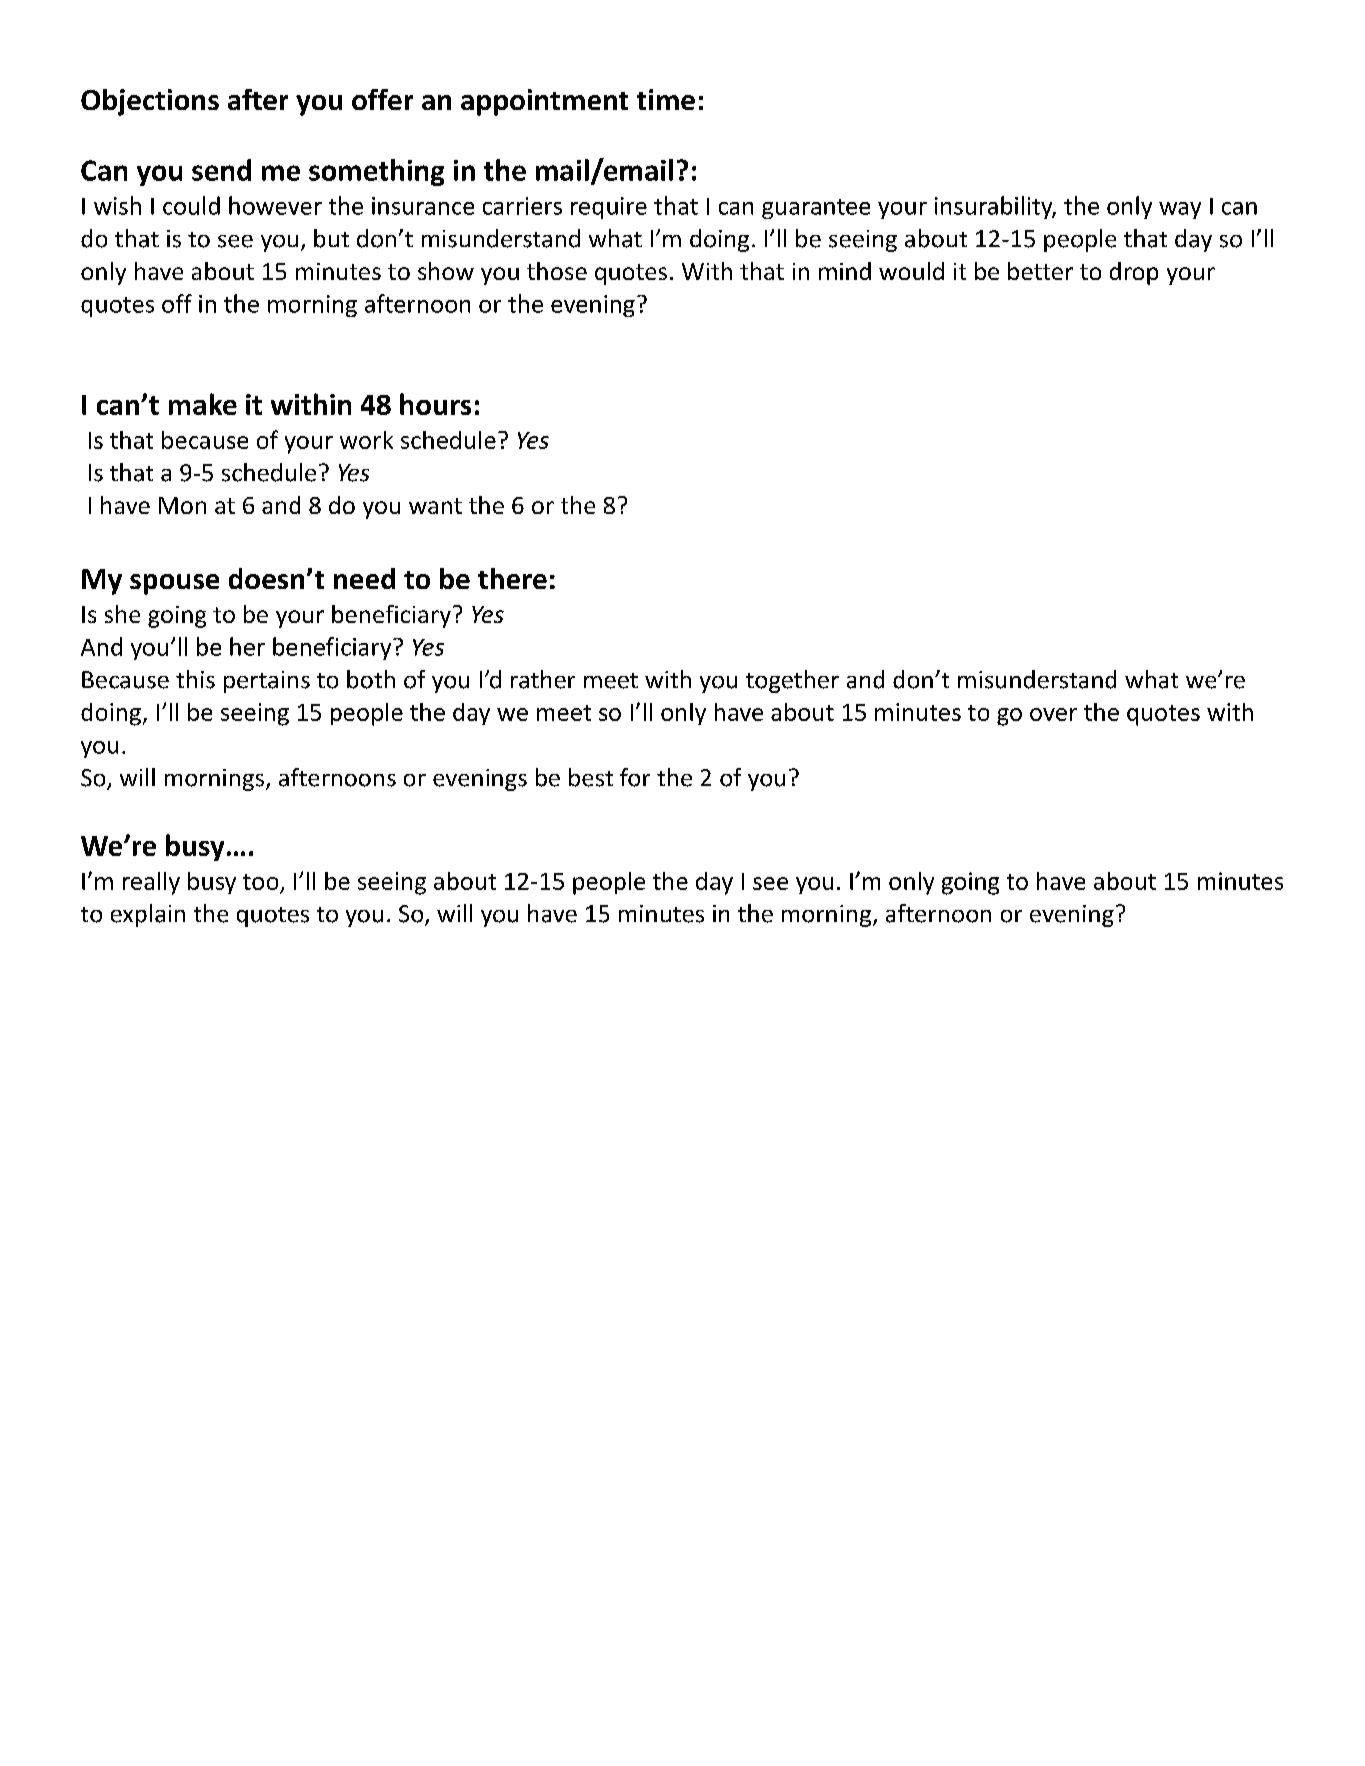 Image resolution: width=1365 pixels, height=1766 pixels. Describe the element at coordinates (260, 882) in the screenshot. I see `too` at that location.
